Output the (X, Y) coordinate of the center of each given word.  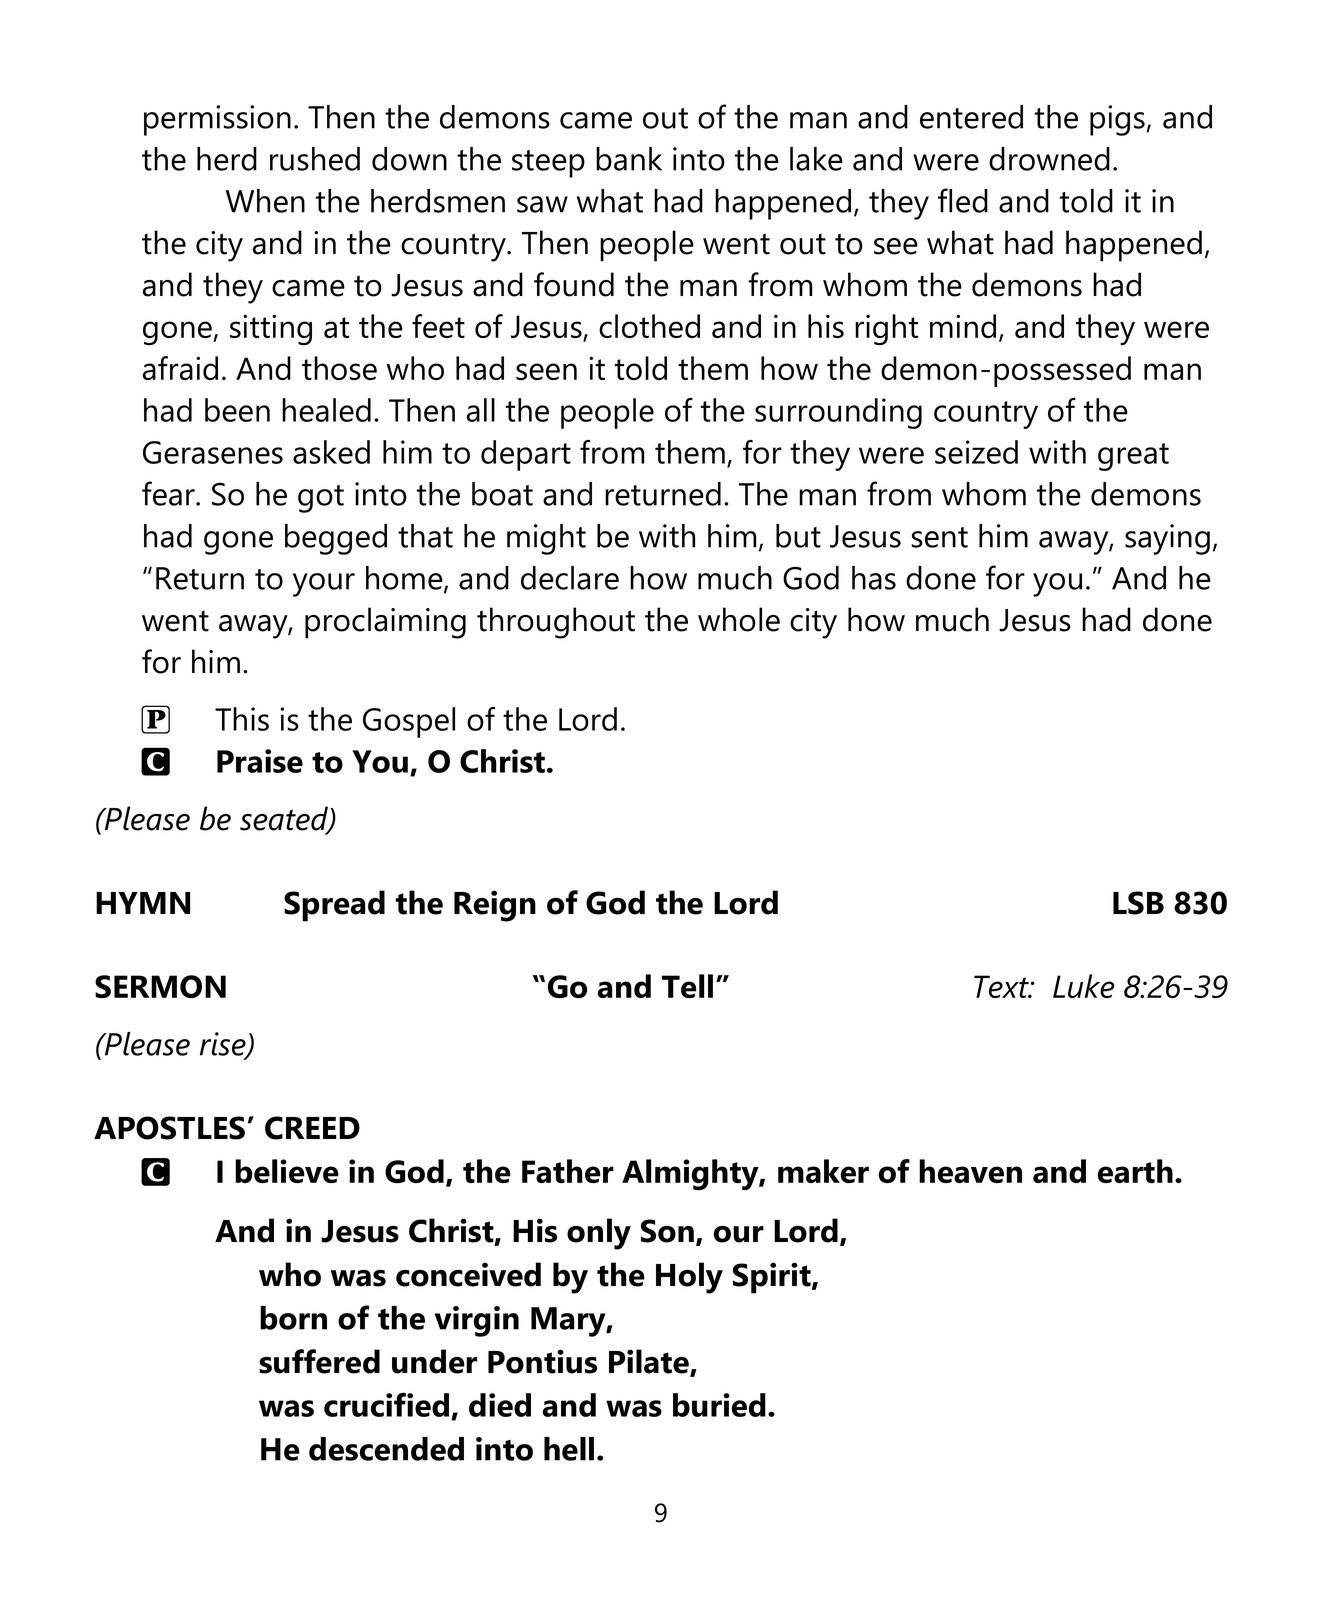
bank (629, 159)
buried (719, 1405)
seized (976, 452)
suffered (319, 1361)
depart (526, 455)
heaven (970, 1171)
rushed (315, 159)
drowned (1049, 159)
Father (568, 1171)
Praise (260, 761)
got (321, 499)
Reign (495, 906)
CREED (312, 1128)
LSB (1138, 903)
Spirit (773, 1278)
